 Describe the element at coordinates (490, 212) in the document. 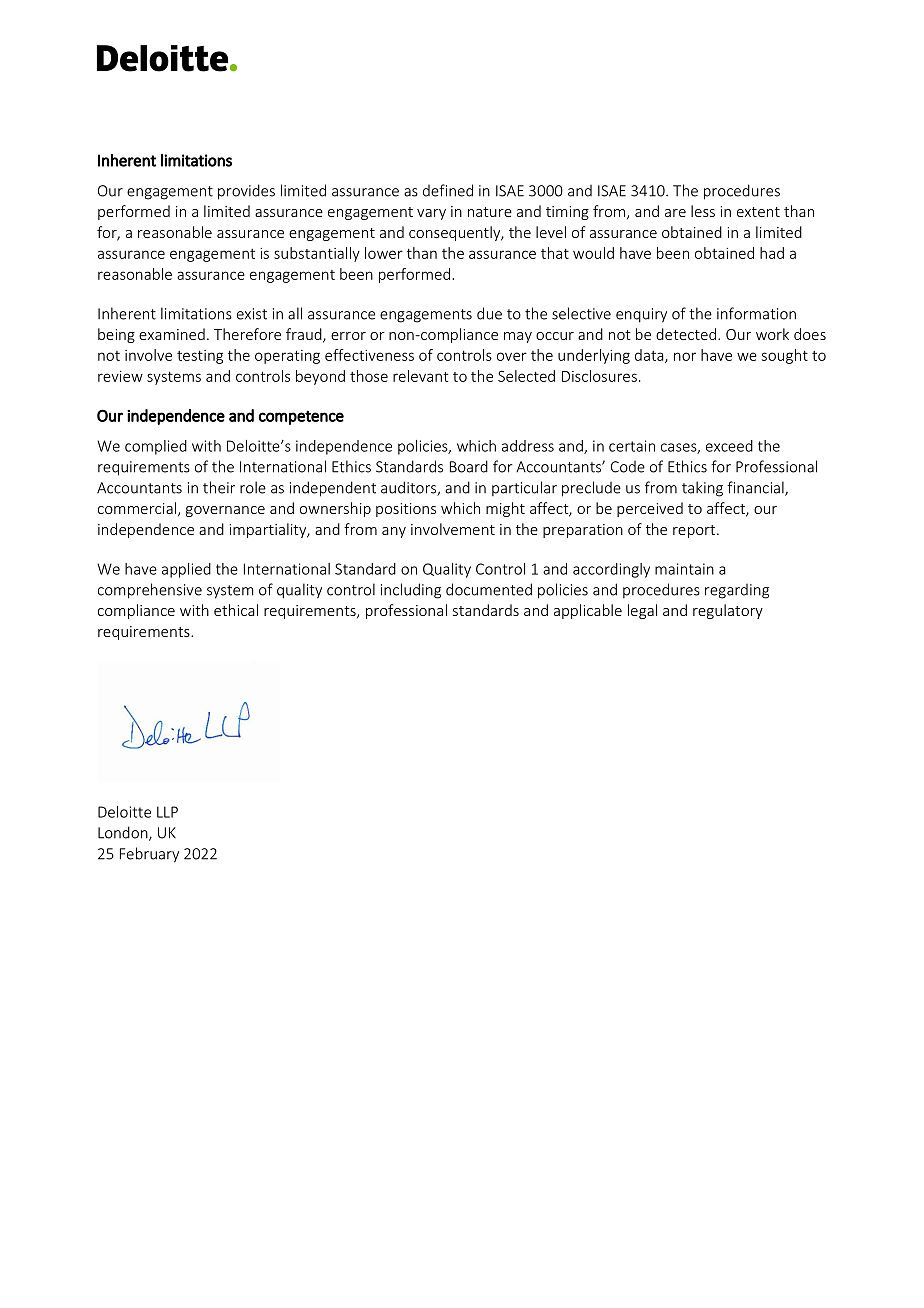

I see `nature` at that location.
